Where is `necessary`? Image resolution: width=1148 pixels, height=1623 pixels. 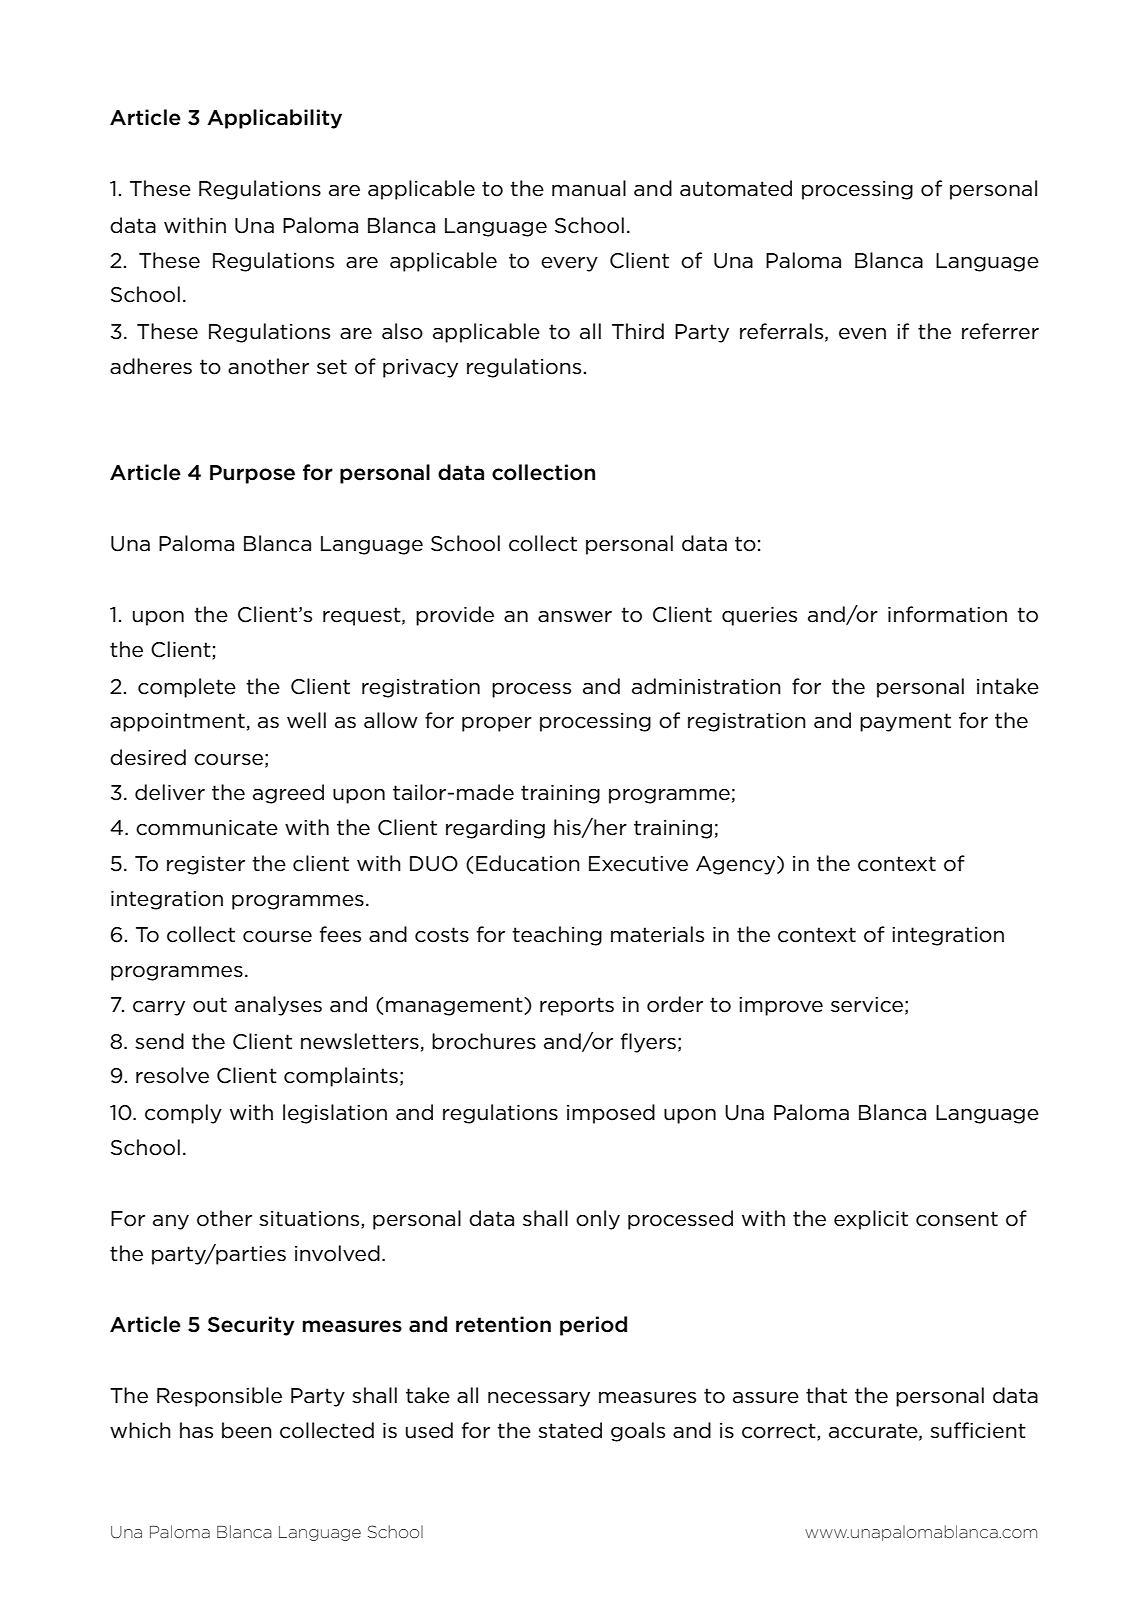 necessary is located at coordinates (539, 1399).
